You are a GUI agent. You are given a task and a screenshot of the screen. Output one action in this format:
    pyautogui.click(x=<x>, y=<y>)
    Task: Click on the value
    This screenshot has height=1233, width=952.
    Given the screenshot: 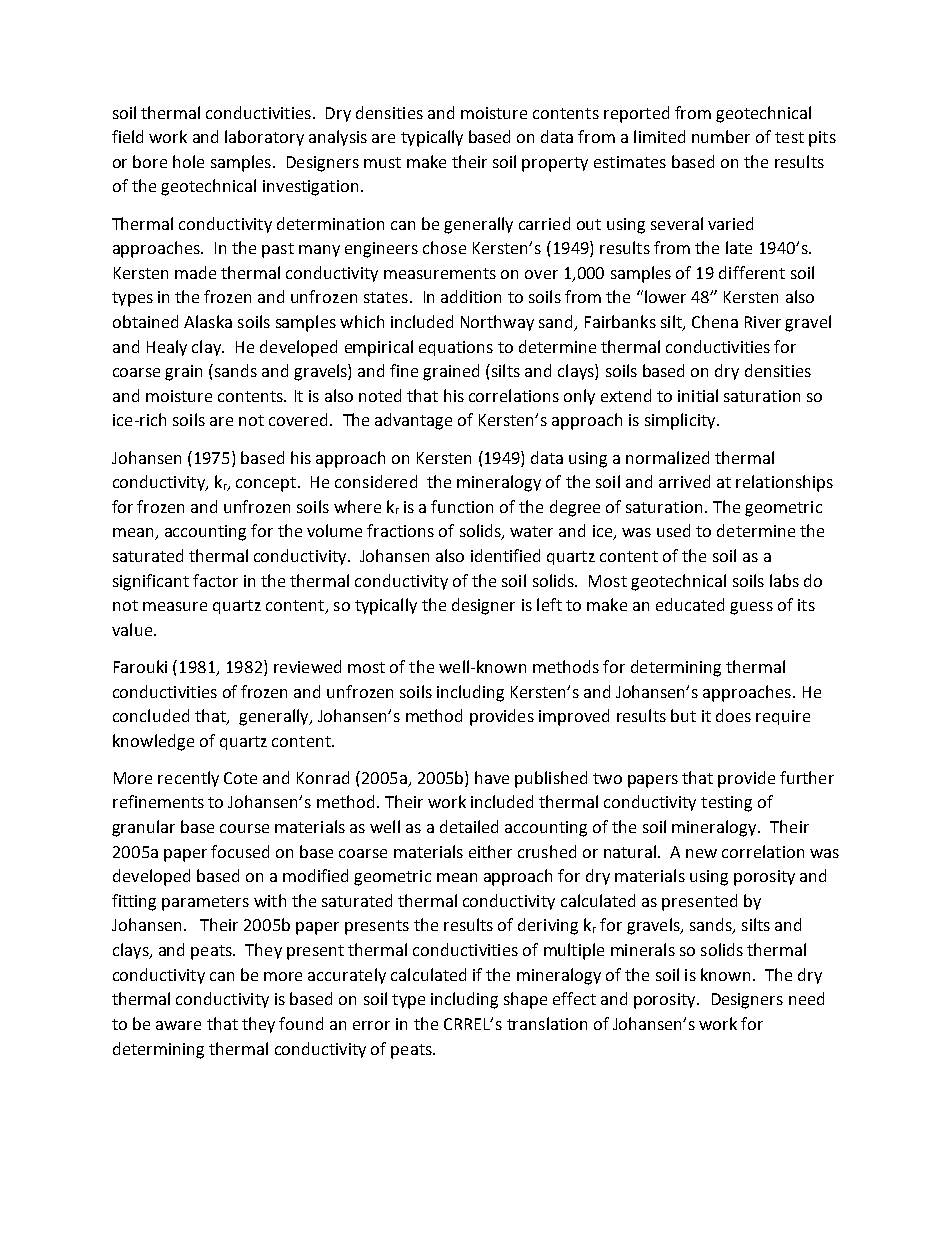 What is the action you would take?
    pyautogui.click(x=132, y=629)
